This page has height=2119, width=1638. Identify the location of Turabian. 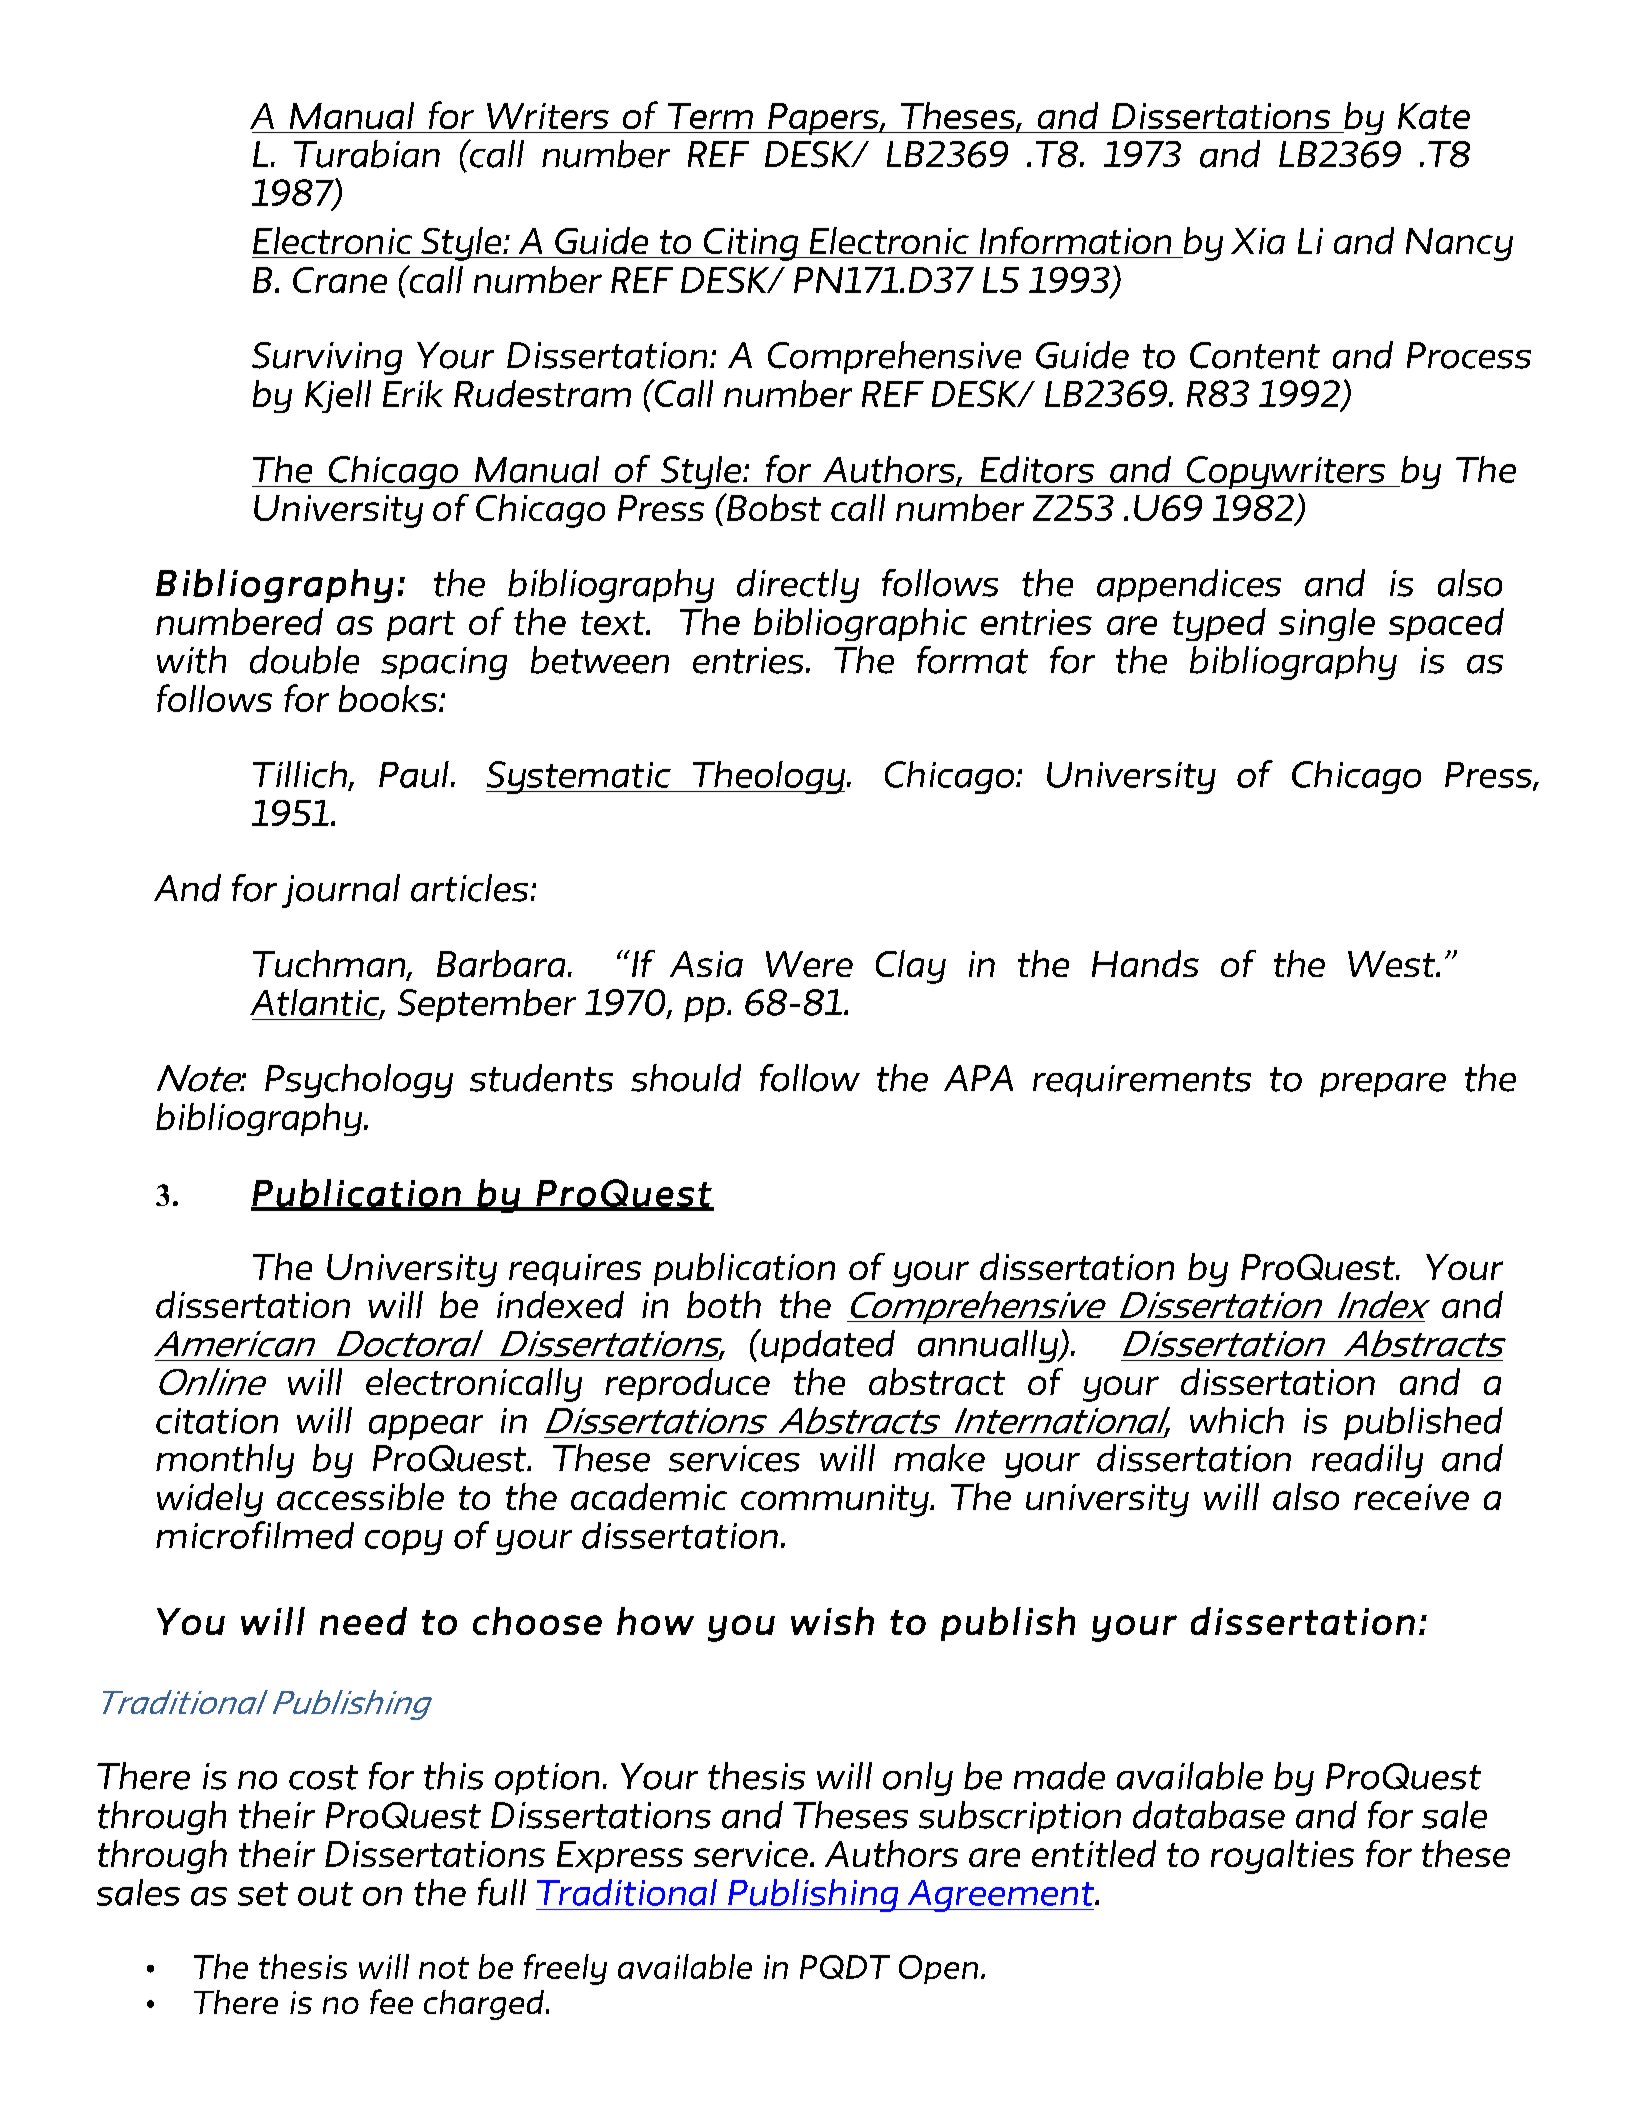
(367, 154).
